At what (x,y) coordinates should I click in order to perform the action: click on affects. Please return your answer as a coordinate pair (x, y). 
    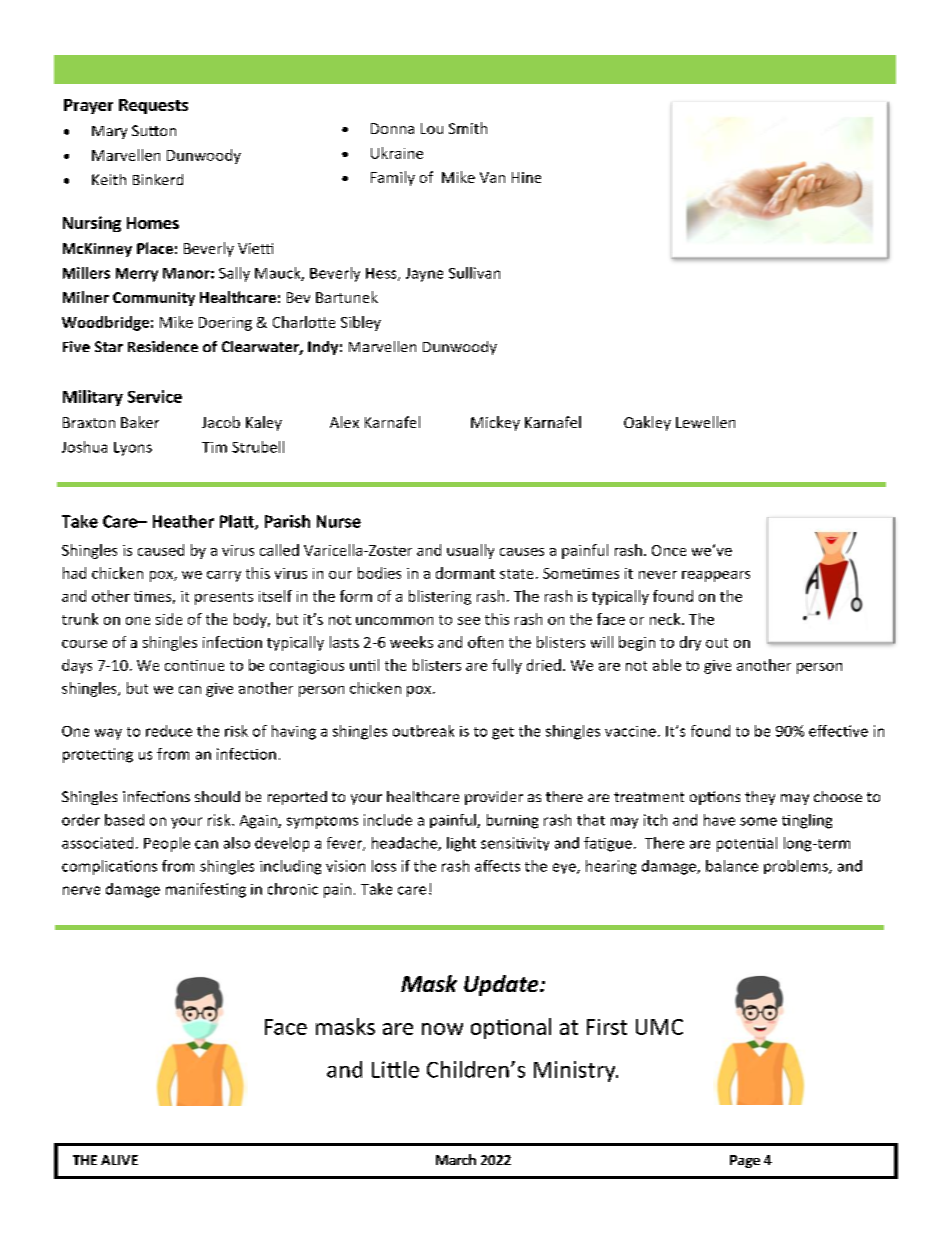
    Looking at the image, I should click on (497, 866).
